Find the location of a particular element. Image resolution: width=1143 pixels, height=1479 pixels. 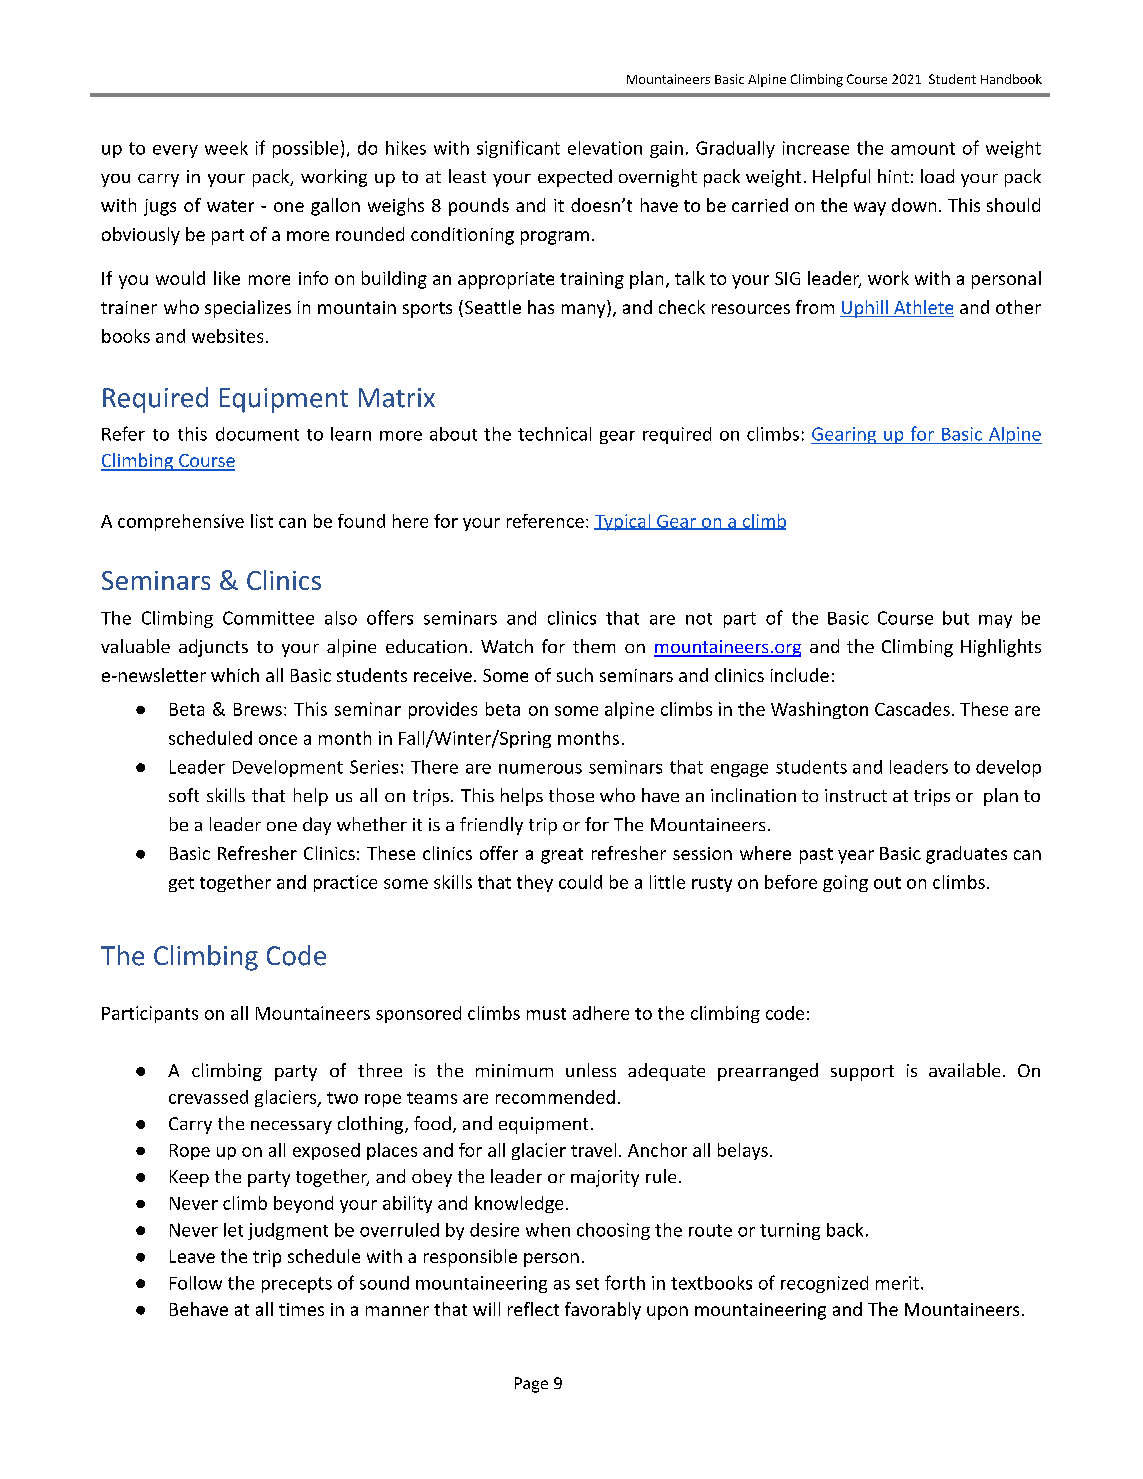

amount is located at coordinates (923, 148).
